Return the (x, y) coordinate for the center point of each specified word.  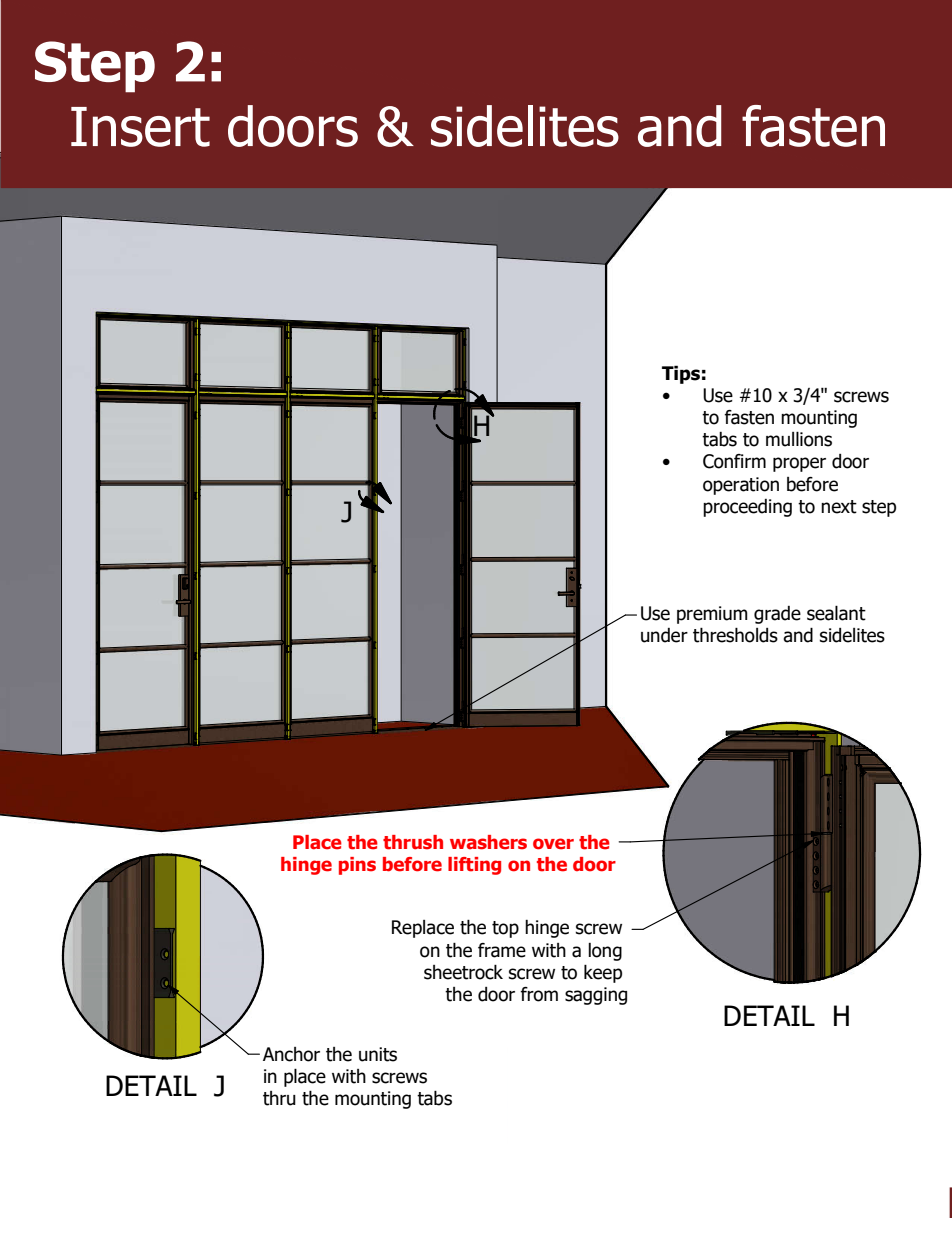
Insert (140, 127)
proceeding (747, 508)
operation (741, 486)
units (378, 1054)
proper (799, 464)
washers (488, 842)
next (839, 507)
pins (357, 866)
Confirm (734, 461)
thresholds (735, 635)
